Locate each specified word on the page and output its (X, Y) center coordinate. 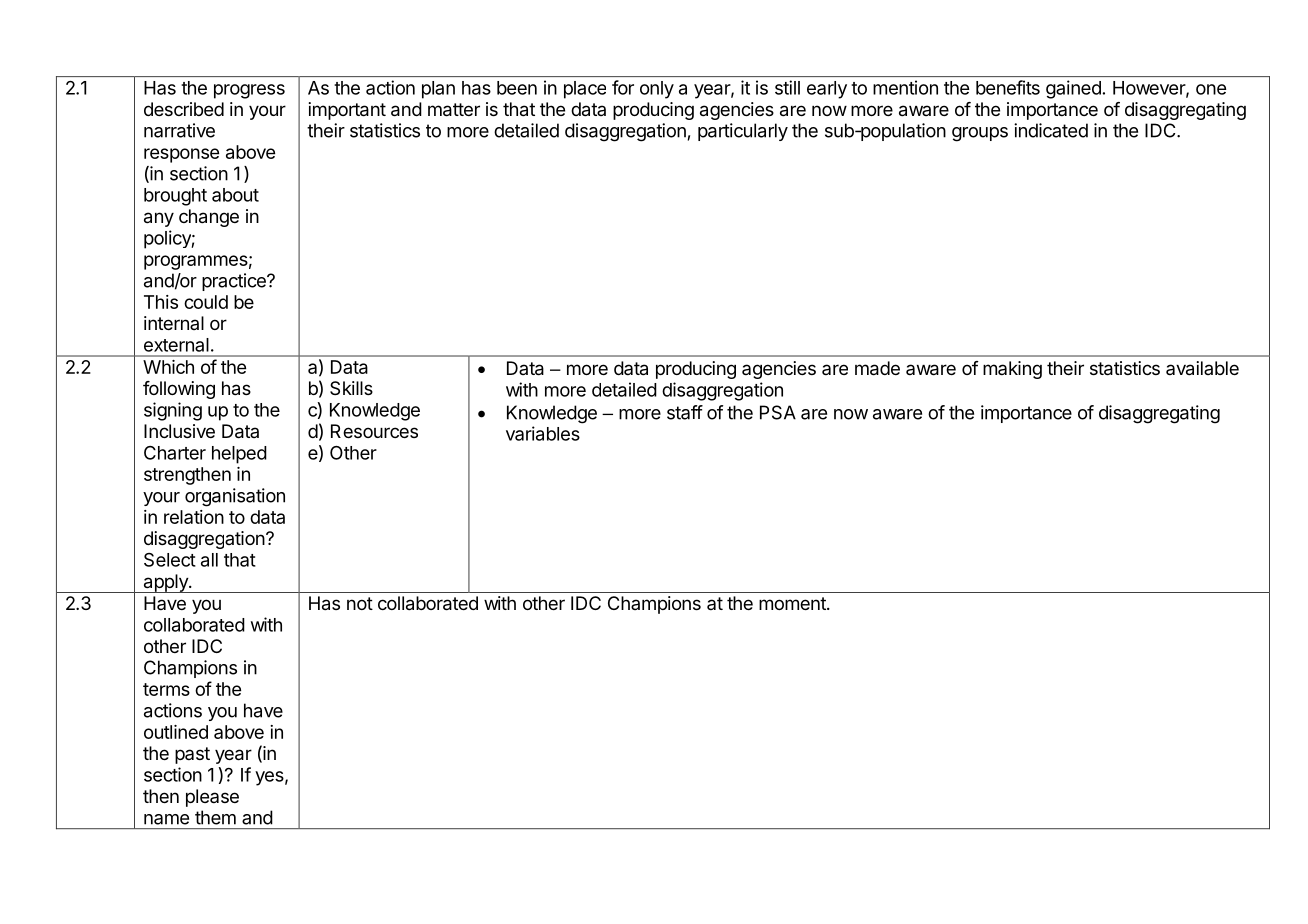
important (347, 111)
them (215, 817)
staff (685, 412)
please (212, 798)
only (657, 90)
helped (239, 455)
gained (1073, 89)
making (1012, 370)
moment (793, 603)
